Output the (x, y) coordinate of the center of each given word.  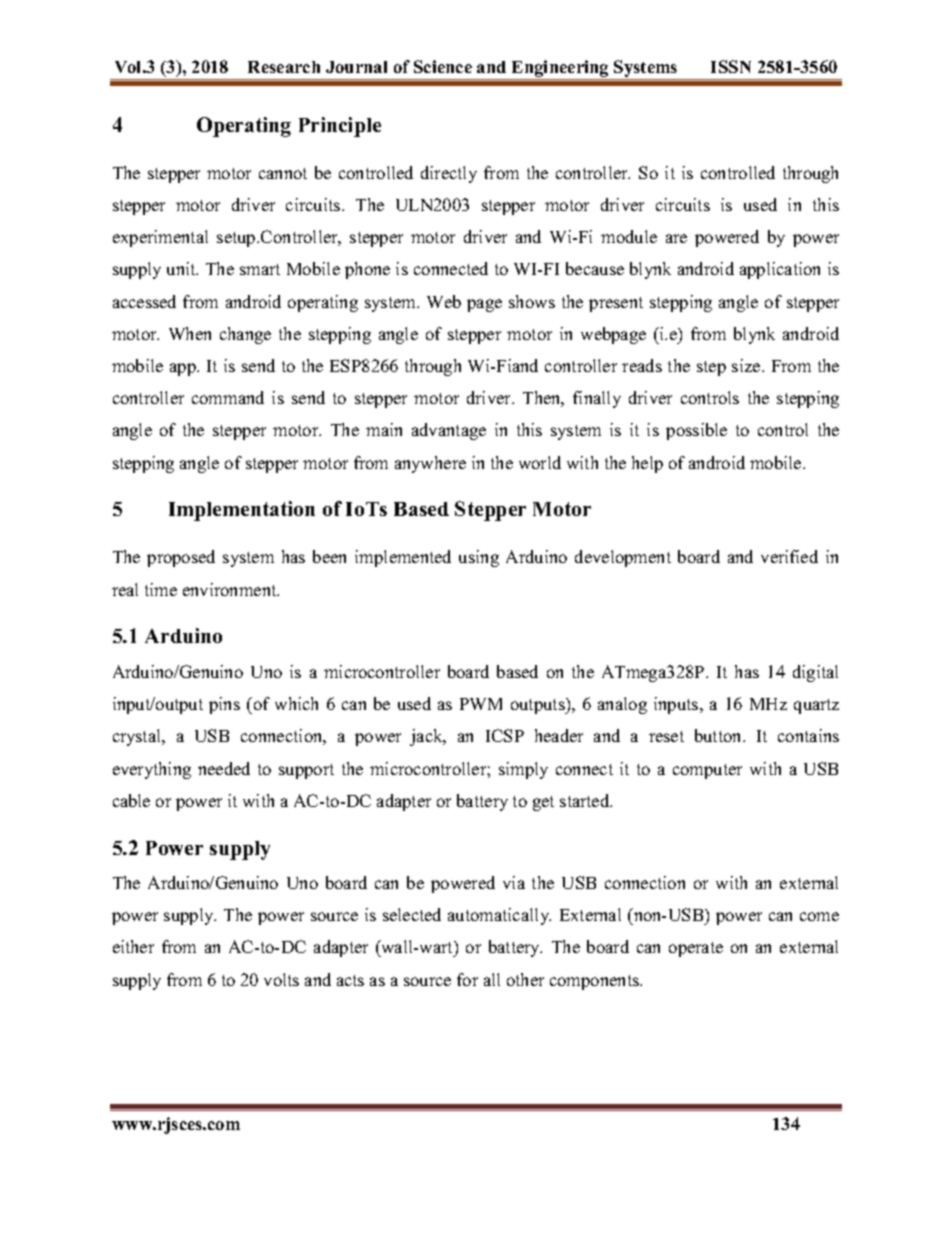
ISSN (731, 66)
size (747, 365)
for (467, 979)
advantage (449, 431)
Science (443, 66)
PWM (481, 704)
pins (224, 705)
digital (815, 673)
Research (284, 67)
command (228, 397)
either (133, 946)
